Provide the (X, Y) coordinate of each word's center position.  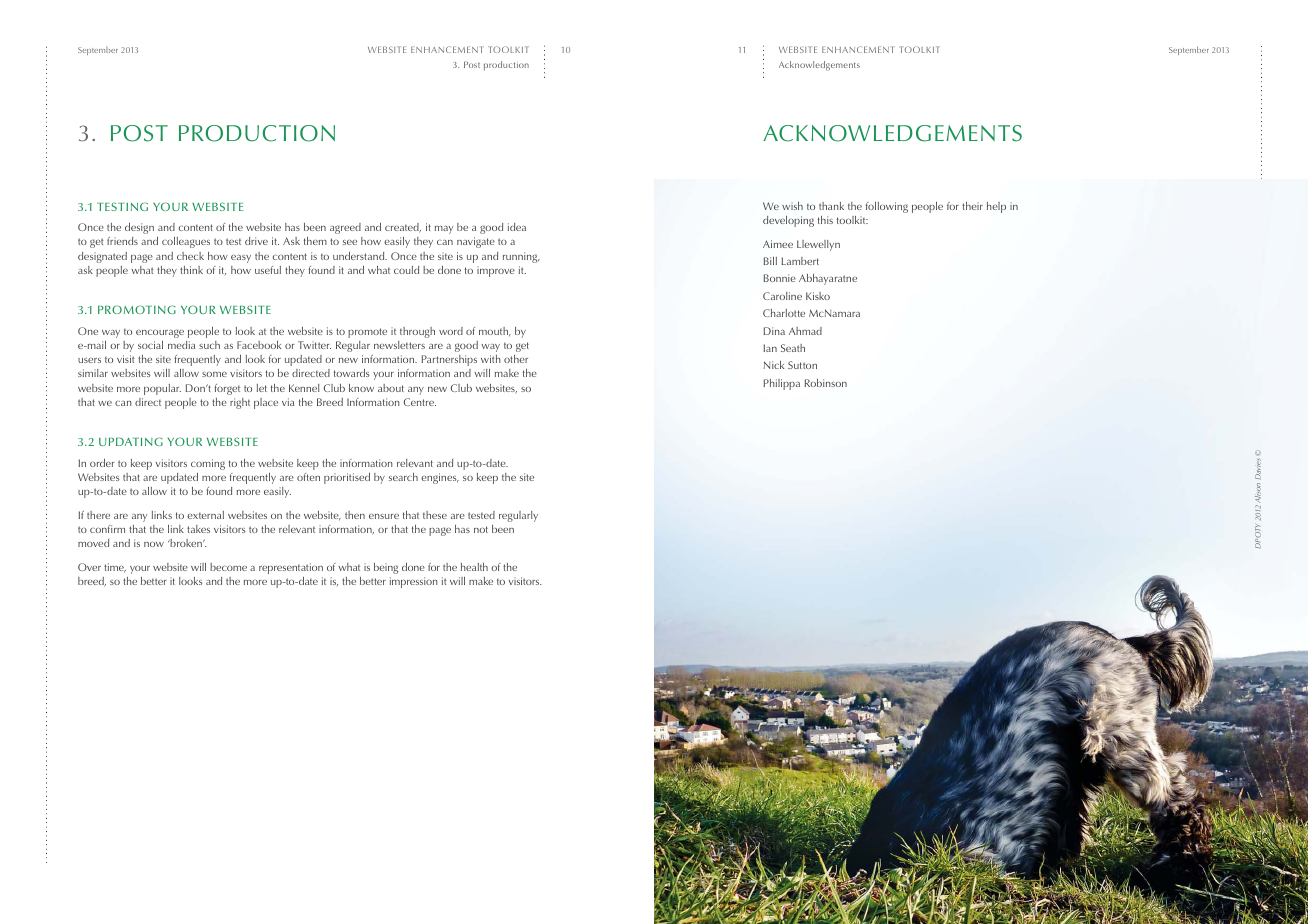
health (474, 567)
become (228, 567)
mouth (495, 332)
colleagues (186, 242)
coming (208, 464)
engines (440, 478)
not (481, 529)
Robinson (826, 383)
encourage (160, 333)
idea (517, 227)
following (887, 207)
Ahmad (805, 331)
